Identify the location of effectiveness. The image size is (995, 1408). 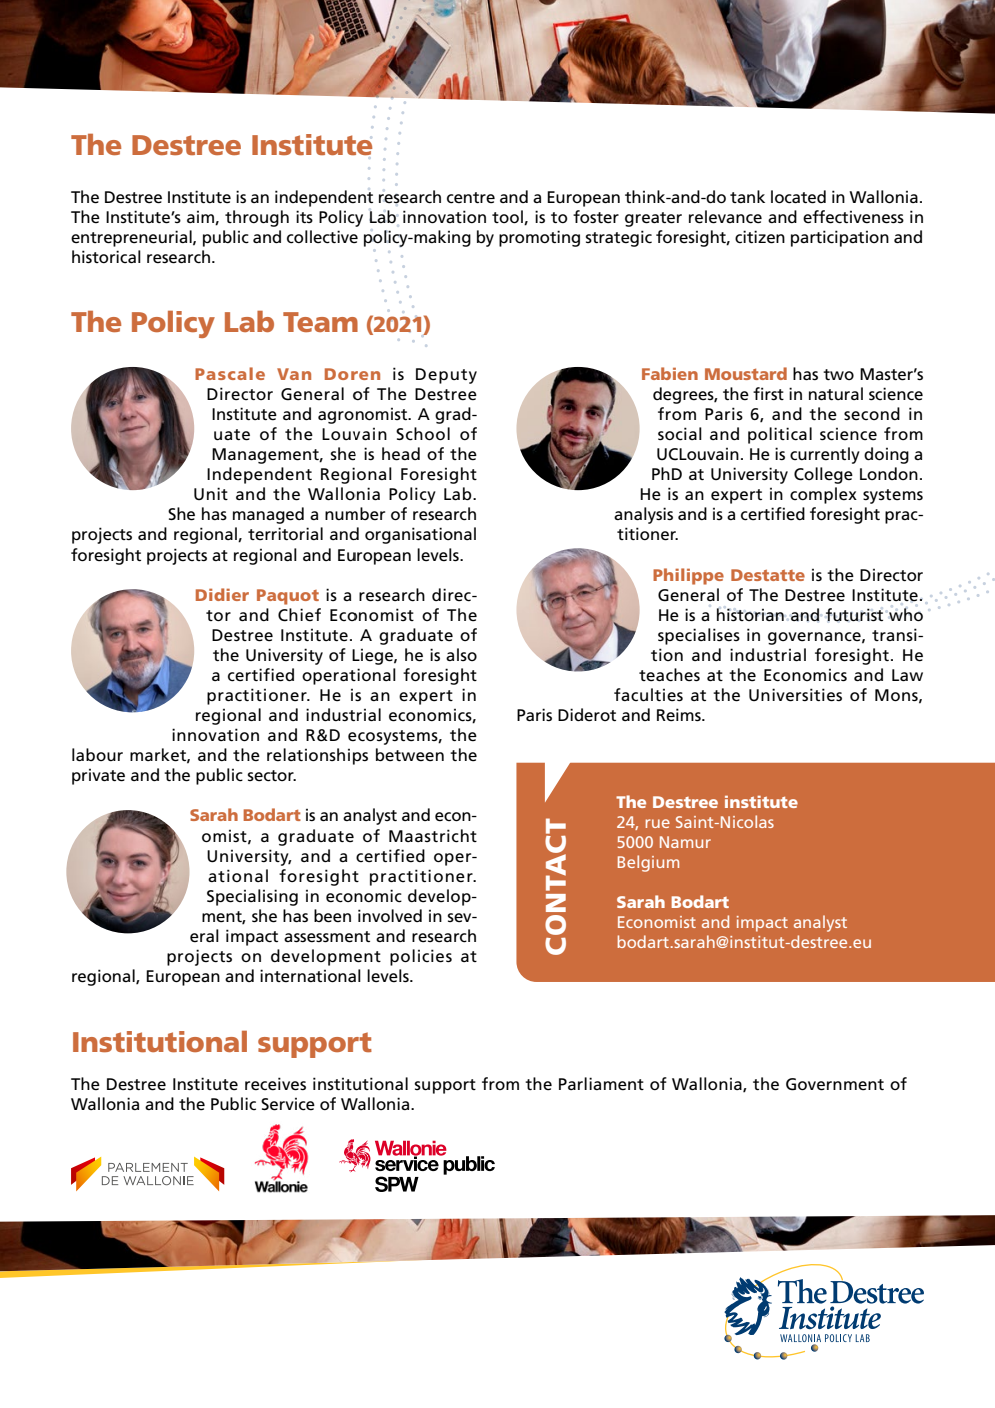
(853, 217).
